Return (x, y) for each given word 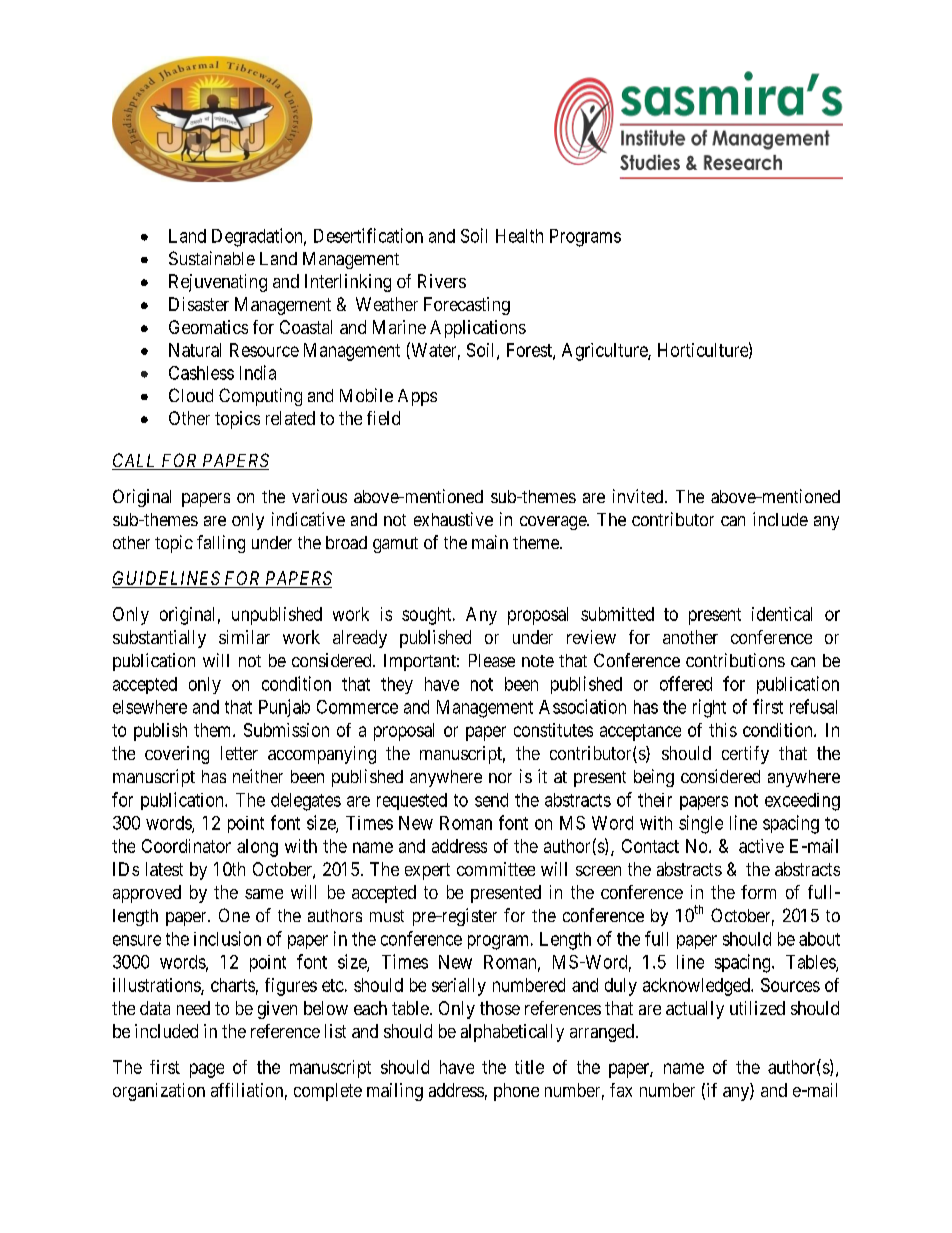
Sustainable (212, 258)
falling (221, 544)
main (490, 542)
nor (500, 778)
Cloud (191, 395)
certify (745, 755)
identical (782, 614)
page (207, 1070)
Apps (417, 397)
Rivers (442, 281)
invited (639, 496)
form (758, 892)
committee (496, 869)
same (264, 894)
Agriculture (605, 352)
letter (239, 753)
